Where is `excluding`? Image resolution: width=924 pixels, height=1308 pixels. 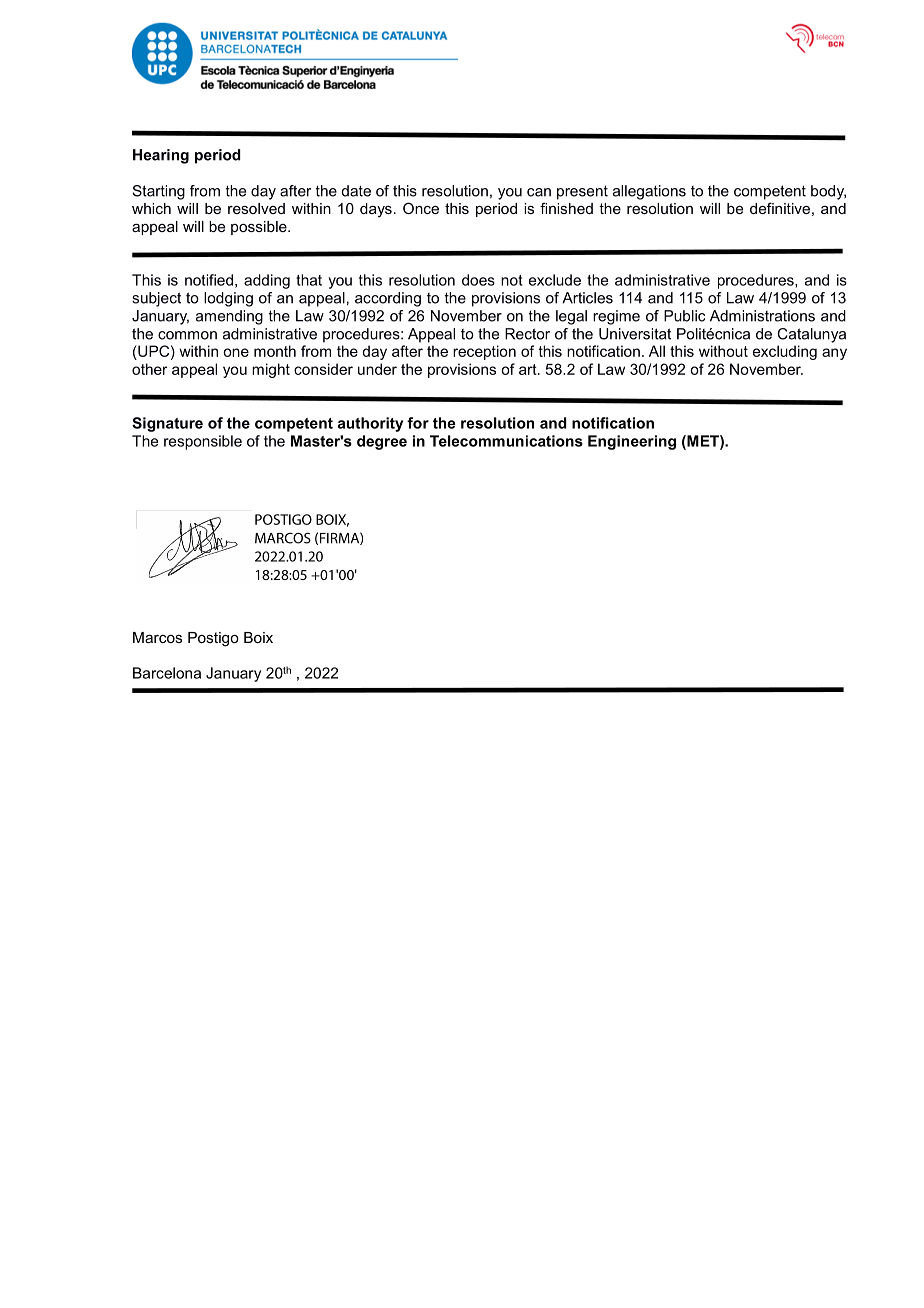
excluding is located at coordinates (785, 352).
